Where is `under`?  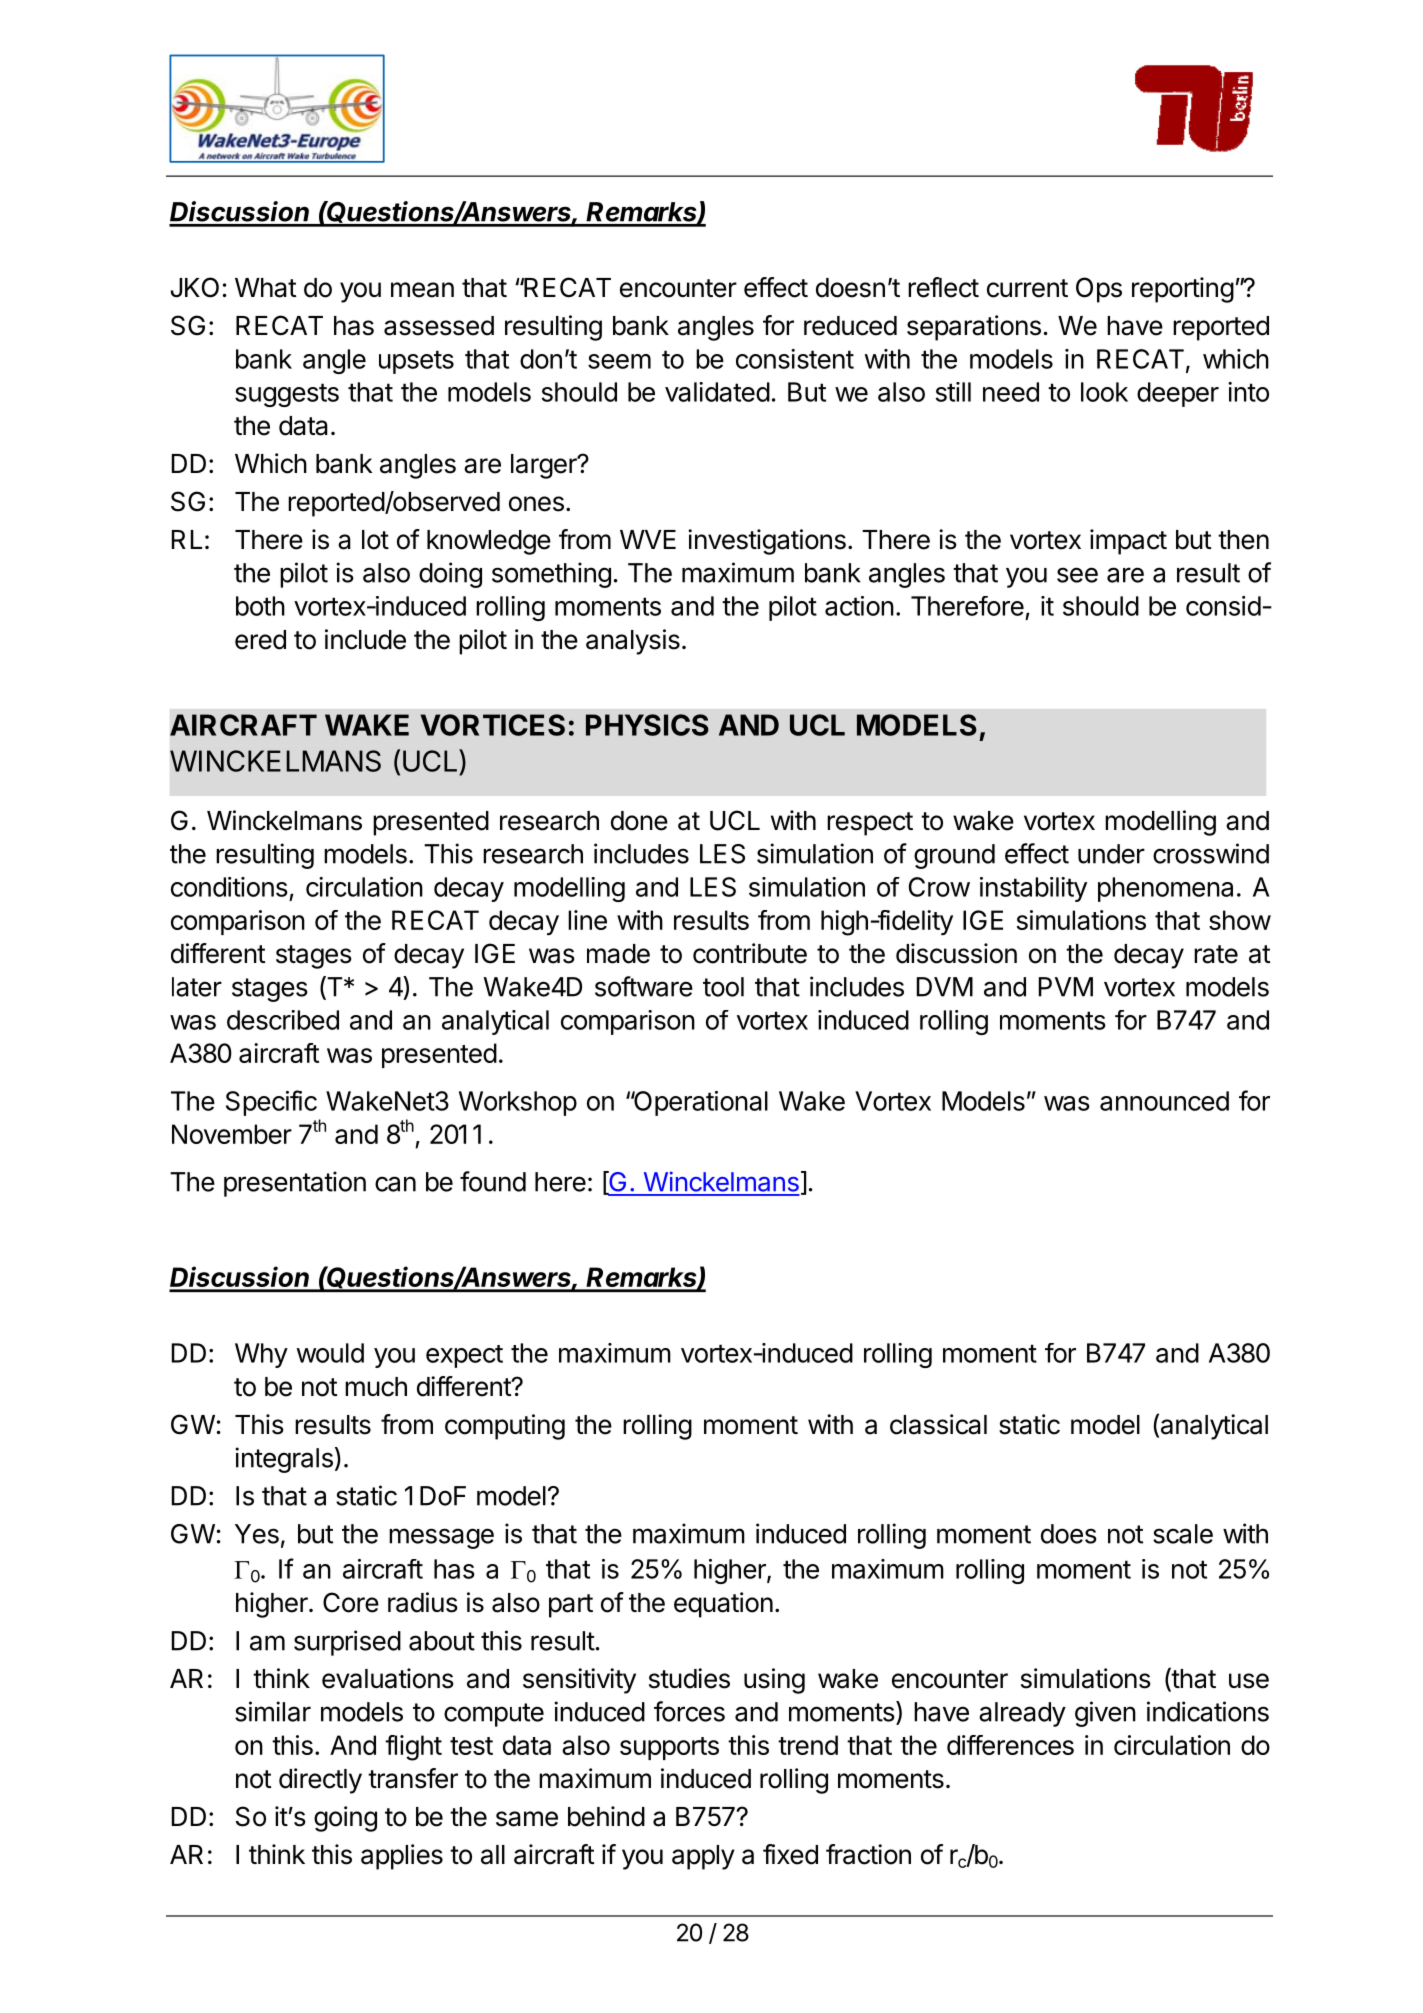
under is located at coordinates (1111, 854).
